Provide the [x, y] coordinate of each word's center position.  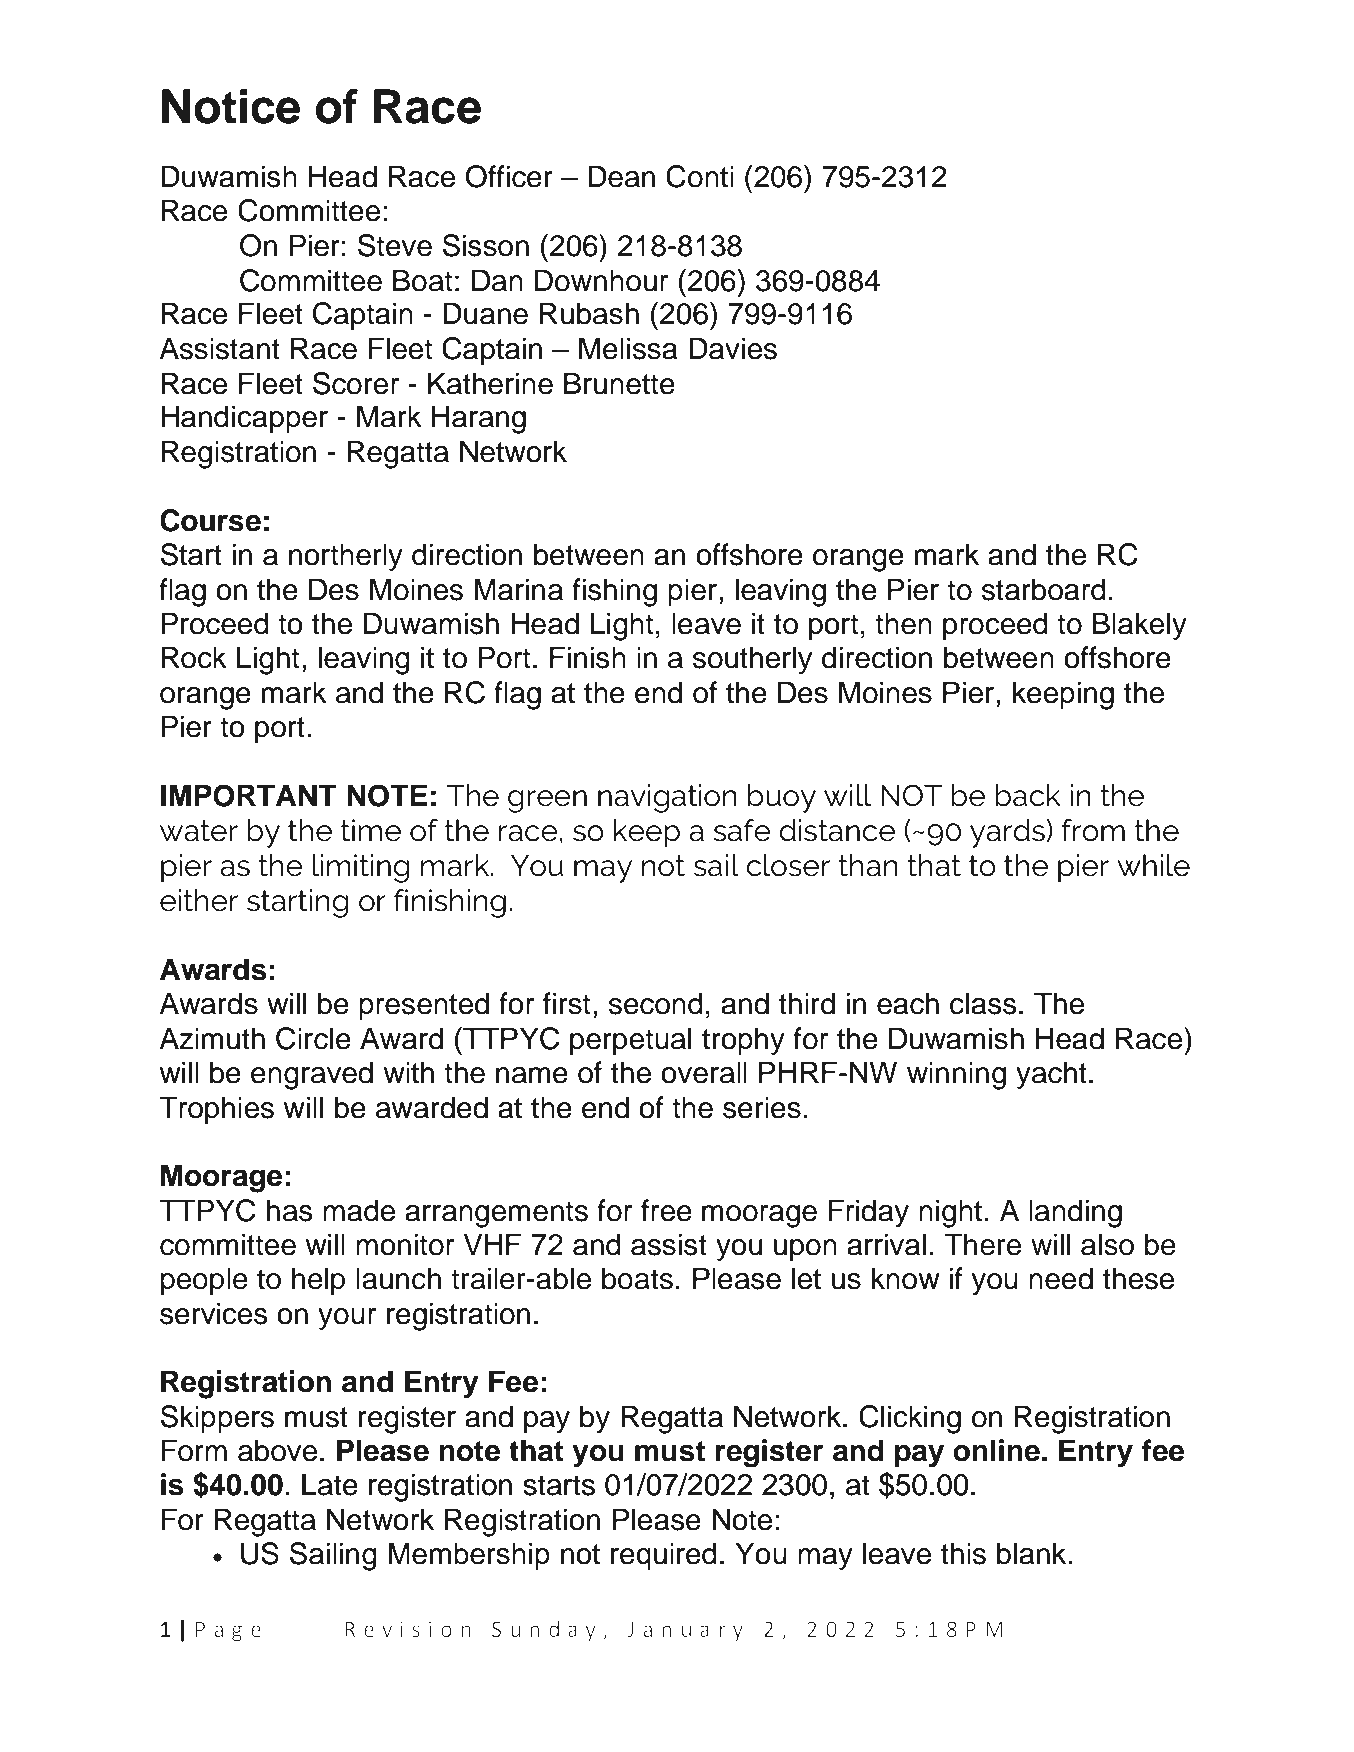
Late [330, 1484]
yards [1007, 833]
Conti [700, 176]
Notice [231, 106]
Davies [733, 348]
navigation [667, 798]
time [371, 830]
